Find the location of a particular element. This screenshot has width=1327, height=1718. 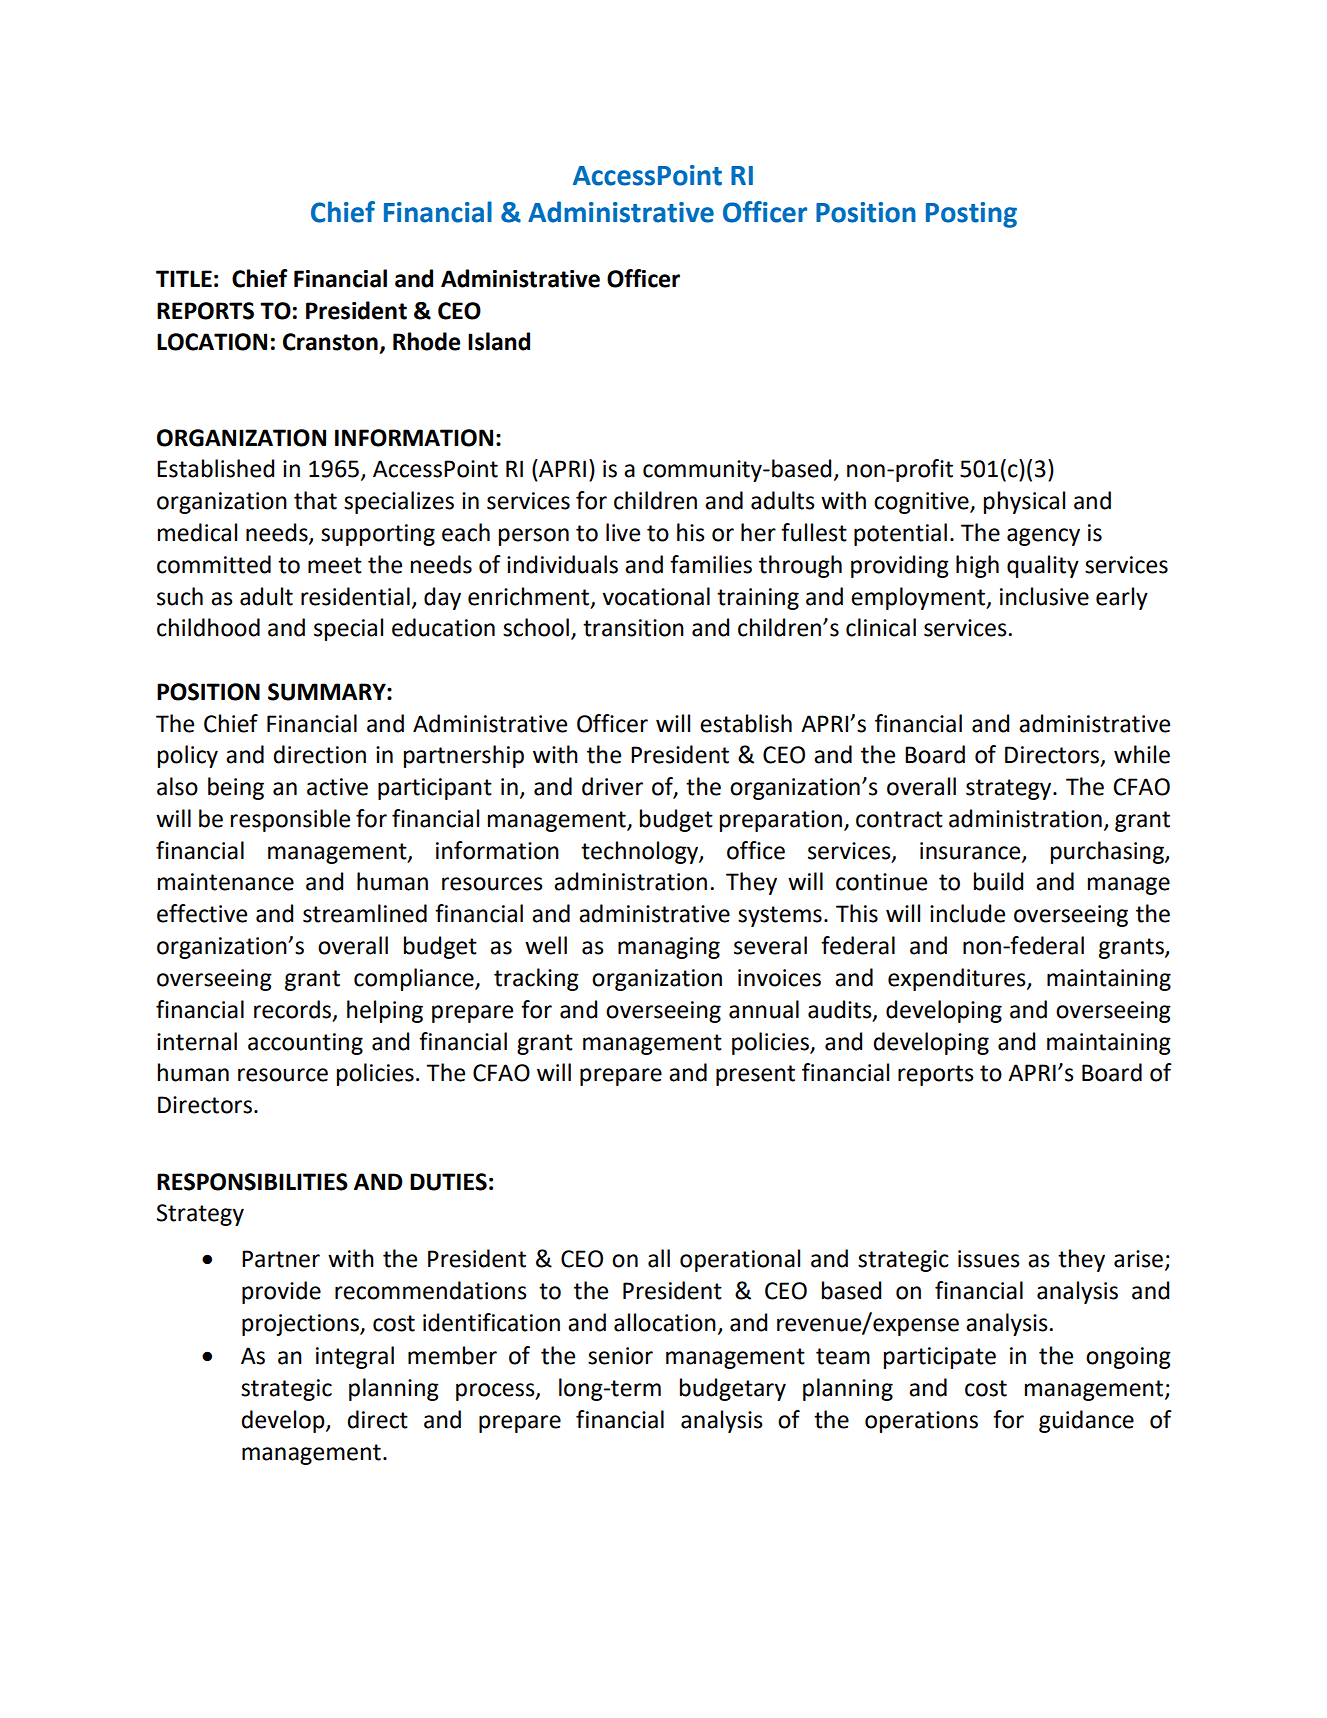

TITLE is located at coordinates (184, 278).
